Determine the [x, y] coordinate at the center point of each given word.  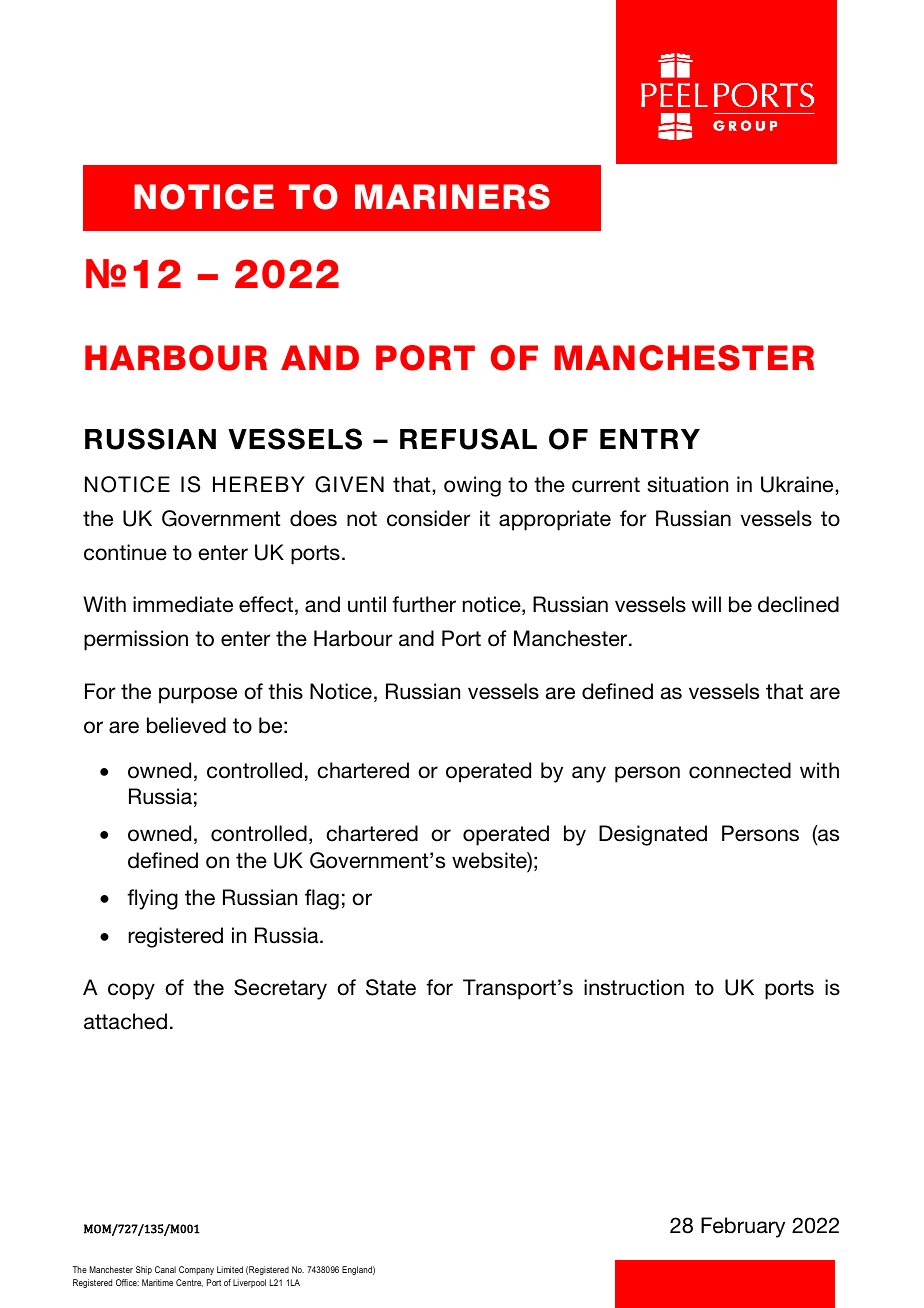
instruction [634, 987]
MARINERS [452, 197]
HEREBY [259, 484]
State [391, 987]
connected [740, 770]
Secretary [280, 989]
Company [196, 1270]
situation [688, 484]
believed [186, 725]
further [424, 604]
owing [472, 486]
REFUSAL [468, 439]
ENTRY [650, 439]
